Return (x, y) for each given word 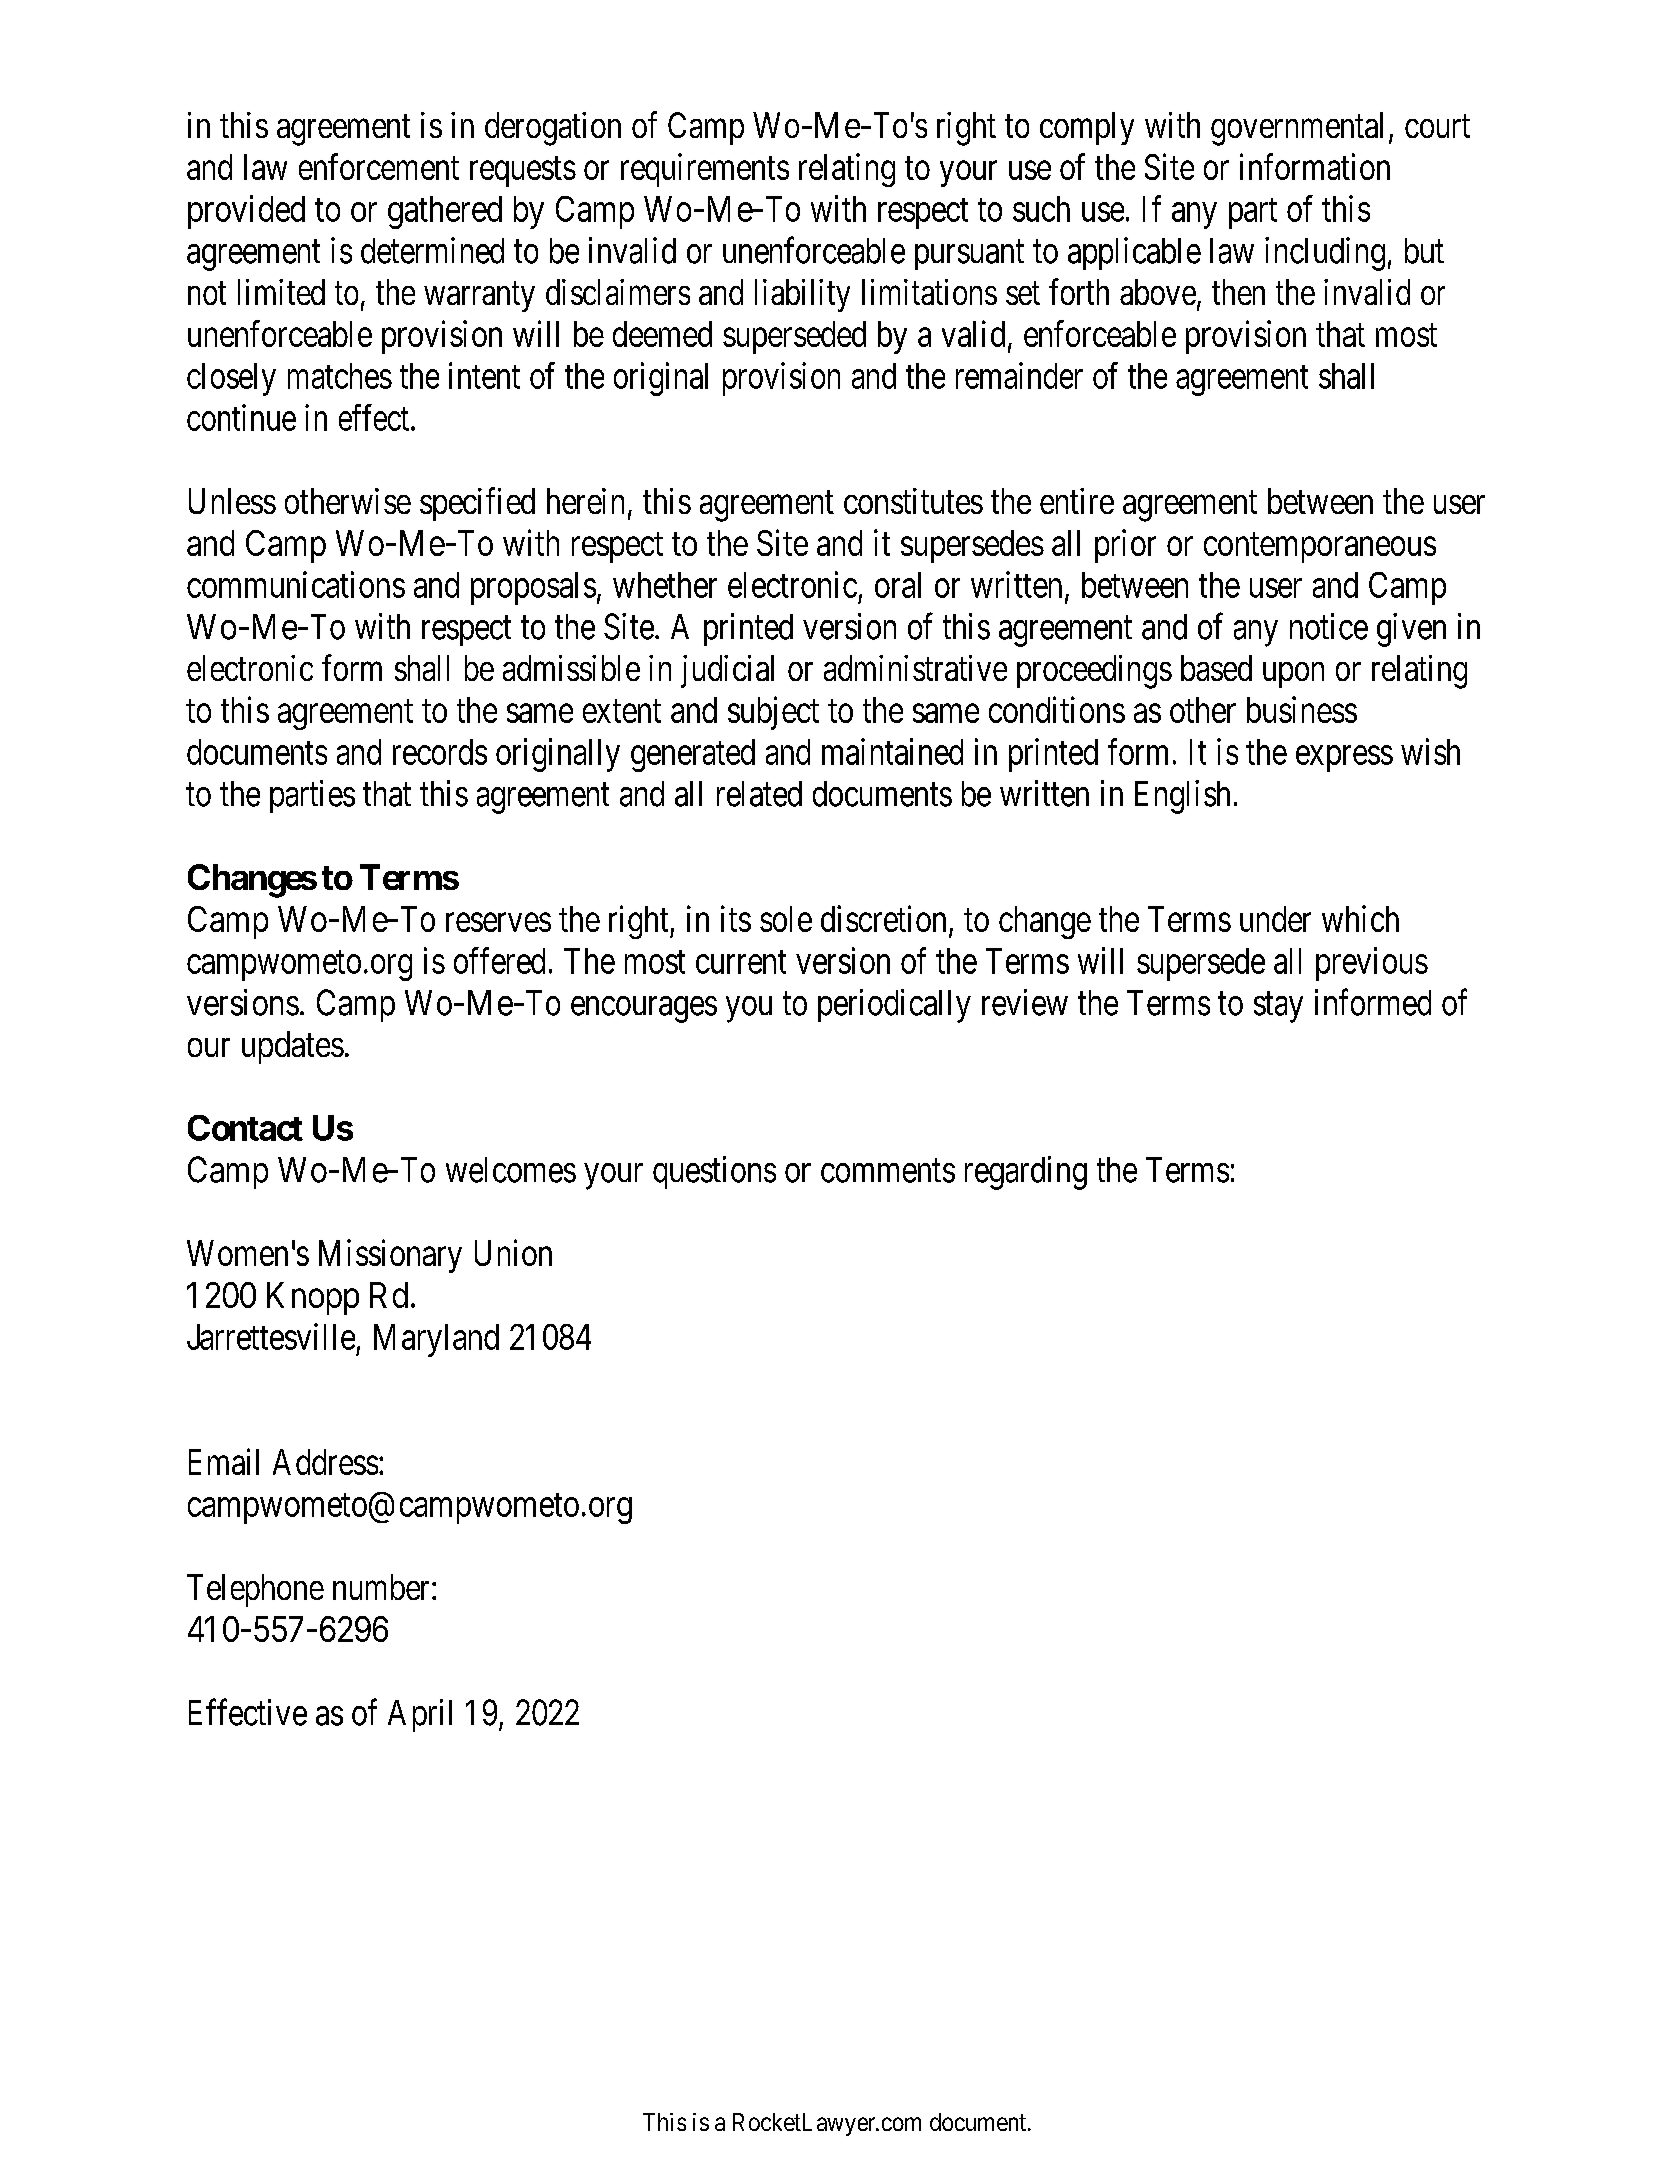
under (1275, 919)
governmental (1297, 129)
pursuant (969, 255)
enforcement (379, 166)
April (420, 1715)
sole (786, 919)
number (383, 1587)
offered (499, 960)
